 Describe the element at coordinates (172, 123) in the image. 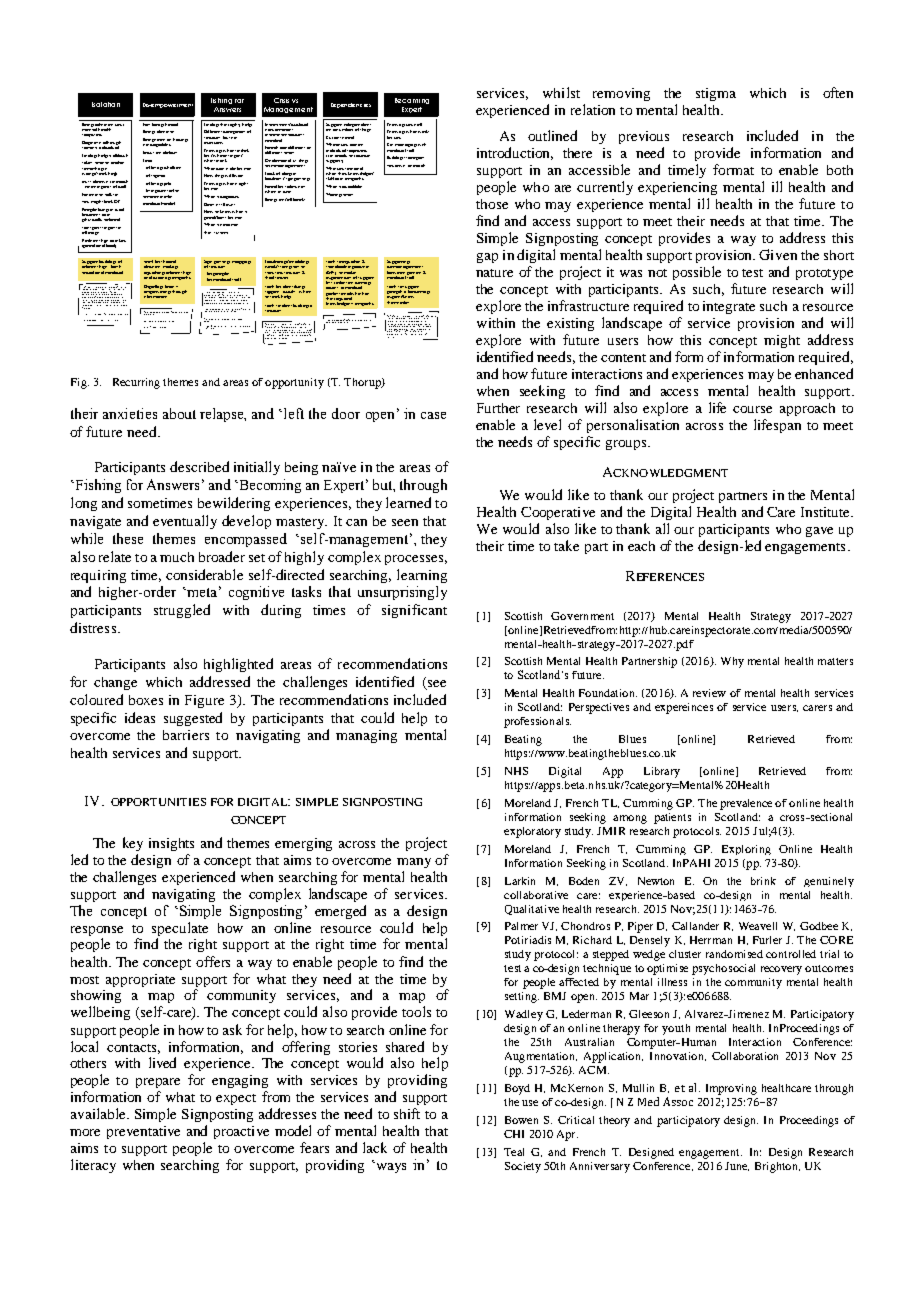

I see `heard` at that location.
